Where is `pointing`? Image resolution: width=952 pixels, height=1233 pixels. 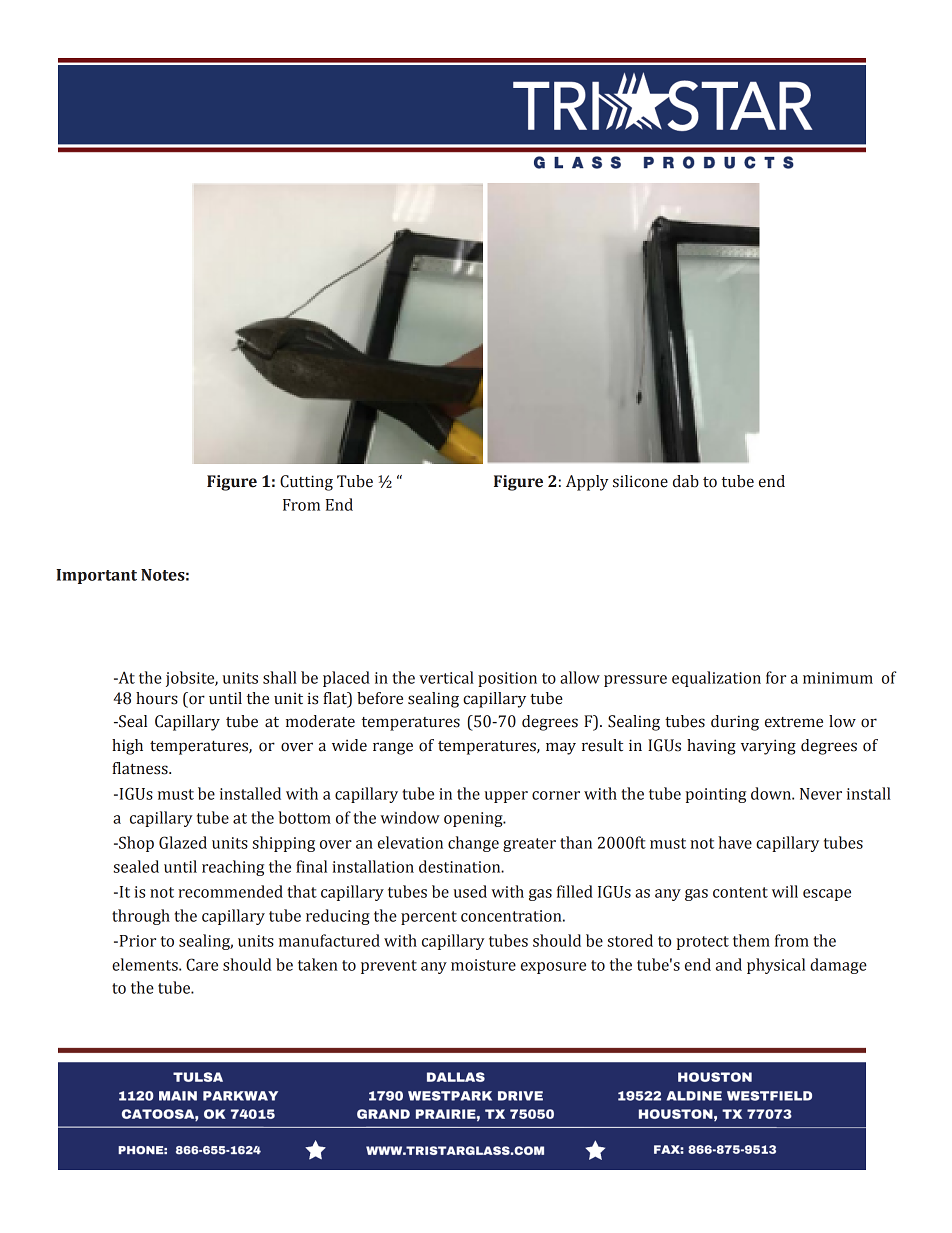
pointing is located at coordinates (716, 795).
